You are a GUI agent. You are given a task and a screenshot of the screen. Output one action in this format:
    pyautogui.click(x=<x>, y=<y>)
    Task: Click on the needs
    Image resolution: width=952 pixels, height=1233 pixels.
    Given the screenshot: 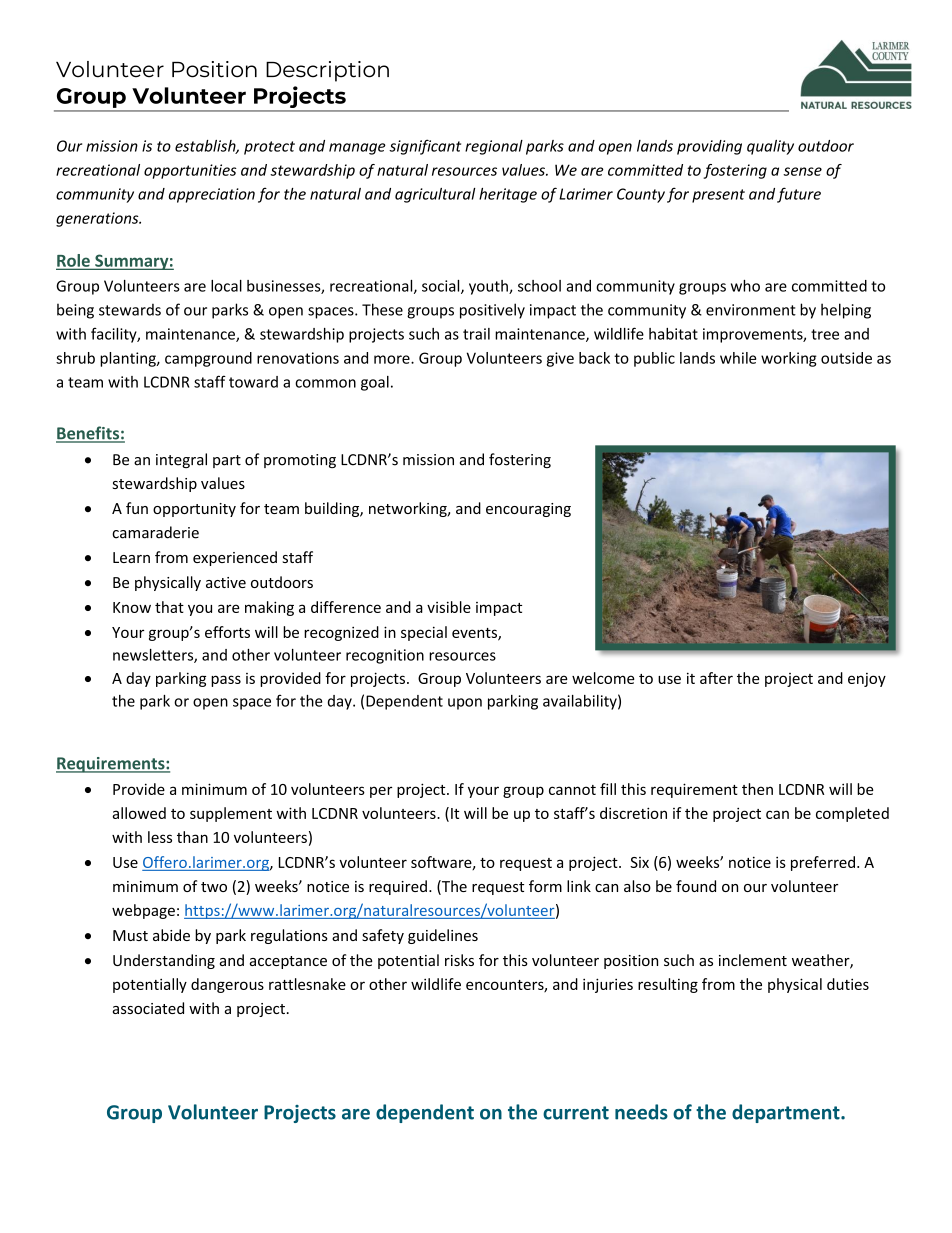 What is the action you would take?
    pyautogui.click(x=641, y=1112)
